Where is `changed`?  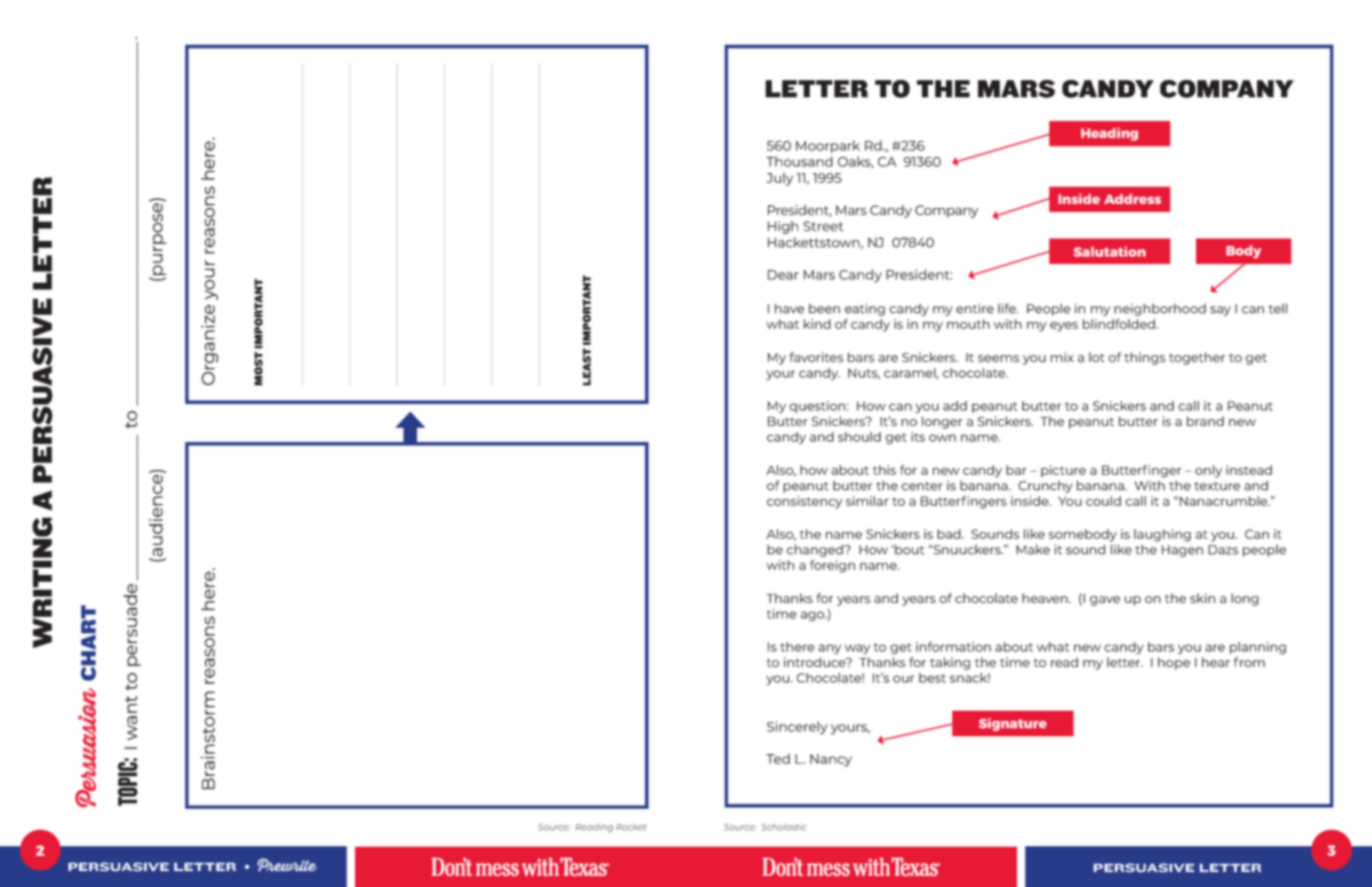
changed is located at coordinates (816, 550).
